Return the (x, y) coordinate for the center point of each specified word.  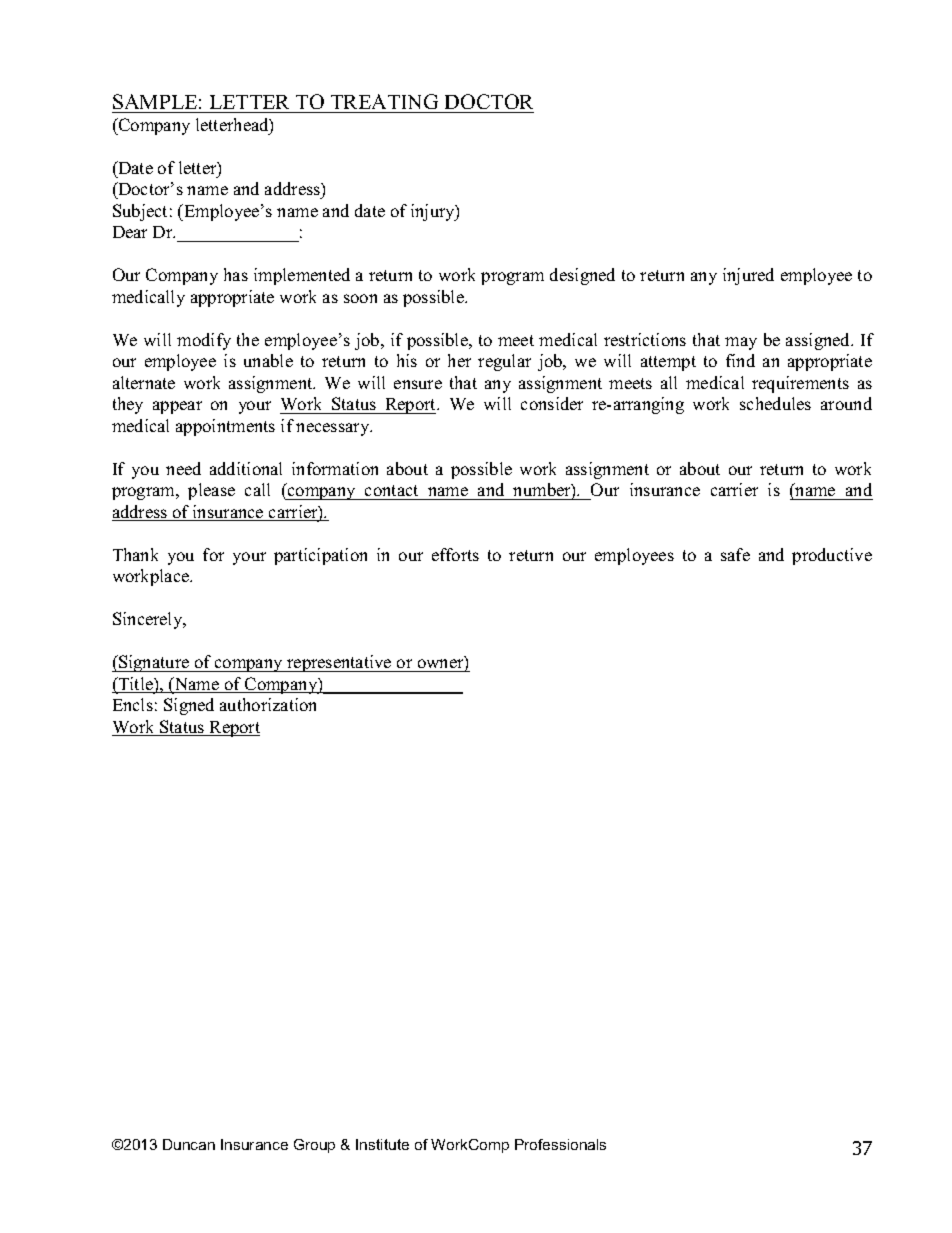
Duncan (189, 1144)
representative (339, 663)
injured (748, 276)
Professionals (560, 1144)
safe (735, 554)
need (183, 468)
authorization (268, 704)
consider (552, 403)
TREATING (384, 101)
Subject (140, 212)
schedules (775, 403)
